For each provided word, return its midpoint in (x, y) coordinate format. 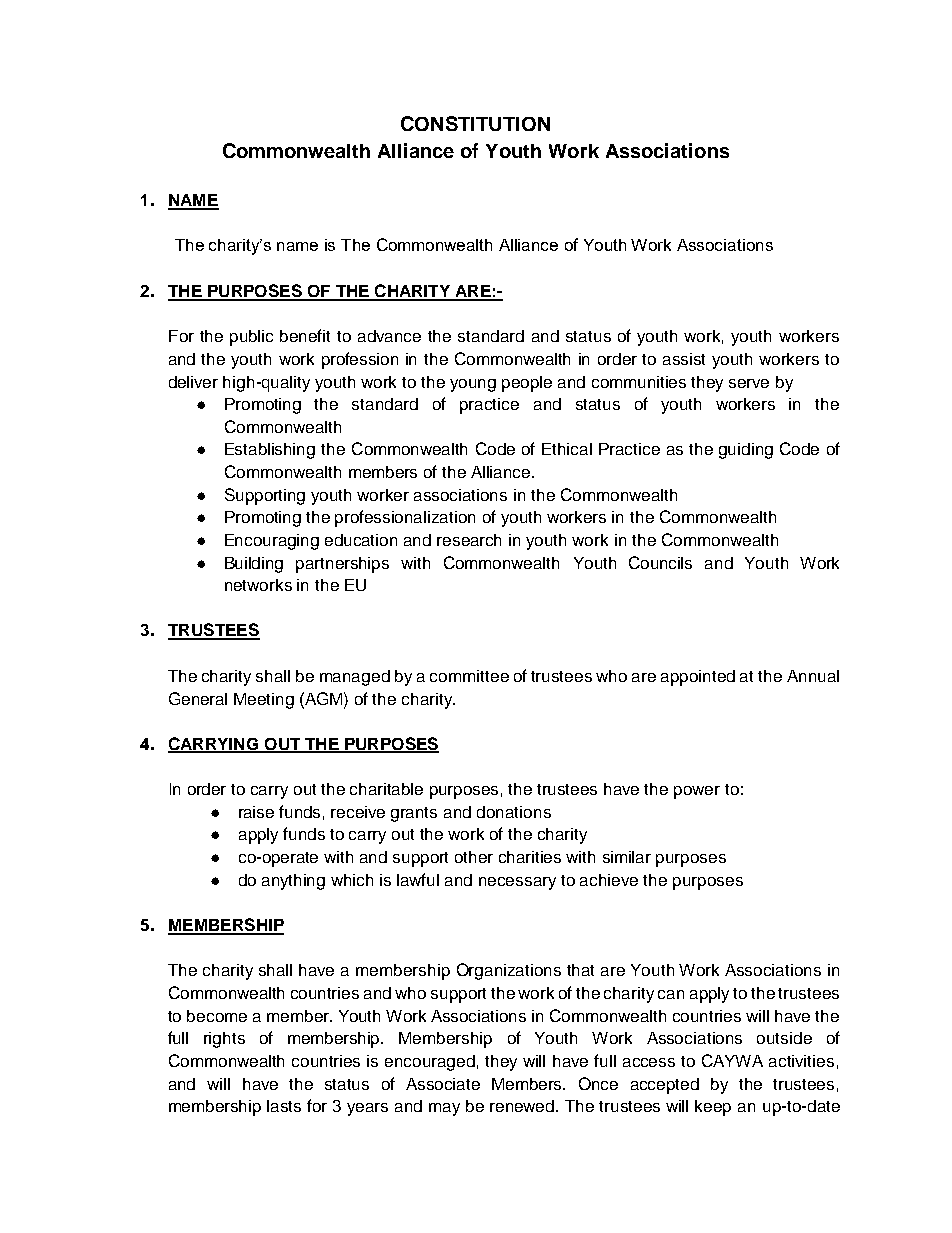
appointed (698, 678)
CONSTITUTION (475, 123)
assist (684, 359)
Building (254, 565)
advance (389, 336)
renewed (523, 1106)
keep (713, 1108)
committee (469, 676)
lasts (284, 1106)
